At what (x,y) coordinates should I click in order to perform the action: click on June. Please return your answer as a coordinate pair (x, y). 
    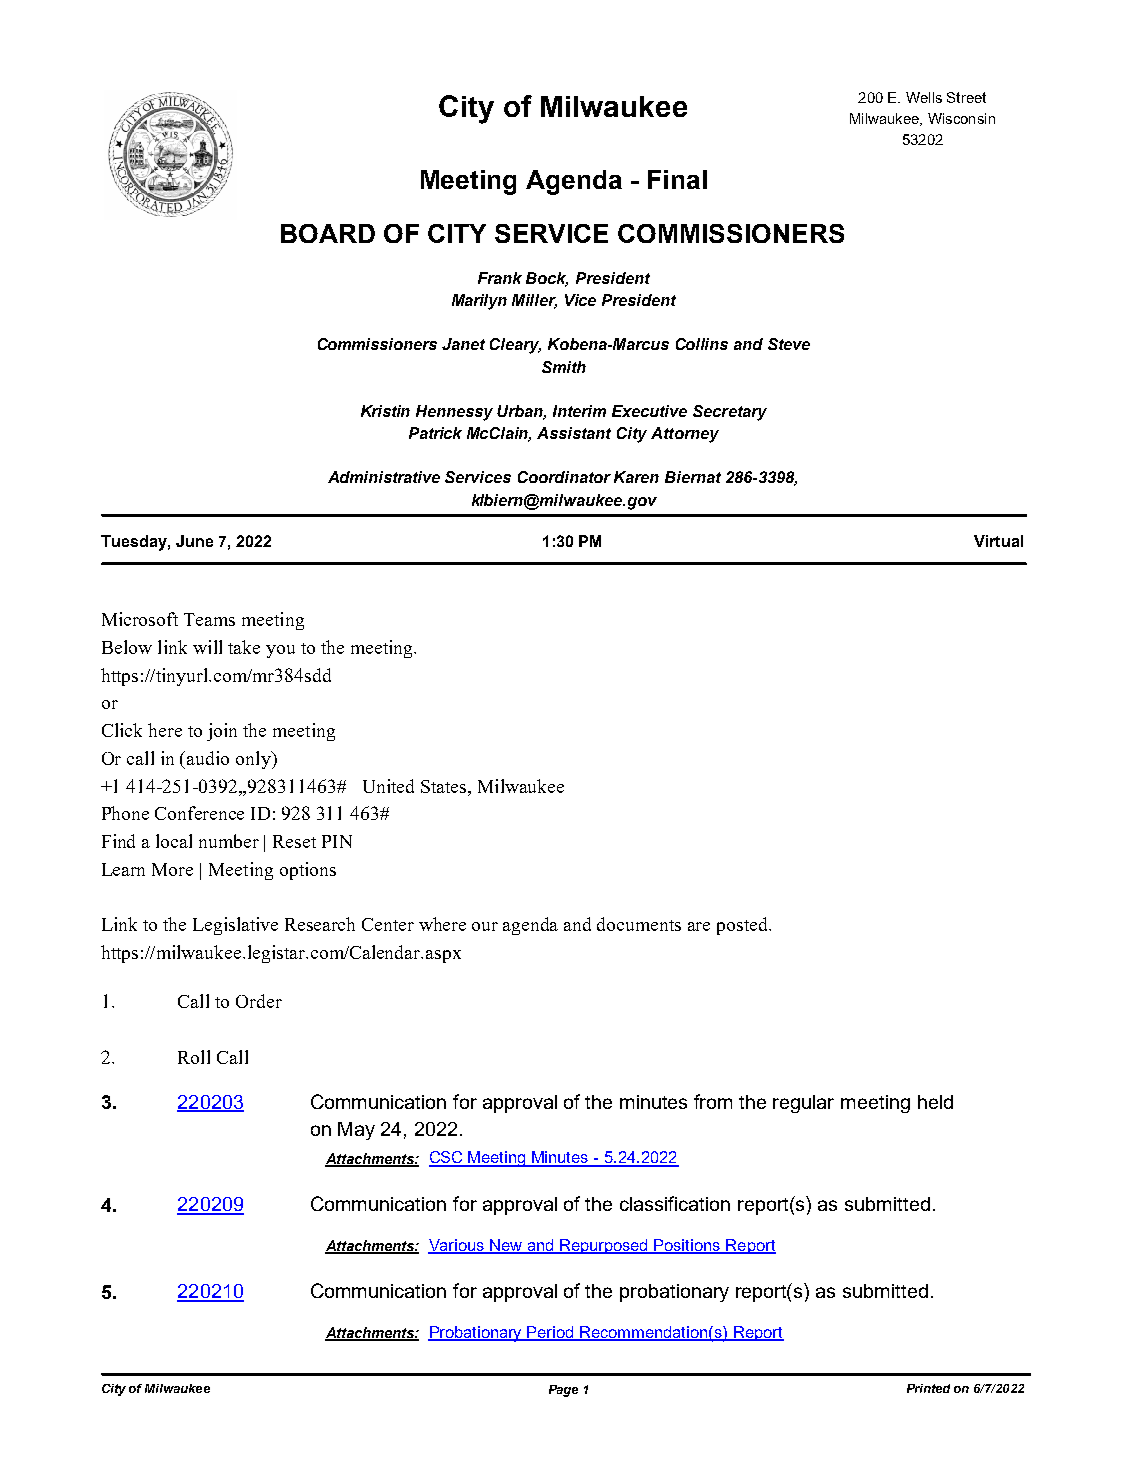
    Looking at the image, I should click on (194, 541).
